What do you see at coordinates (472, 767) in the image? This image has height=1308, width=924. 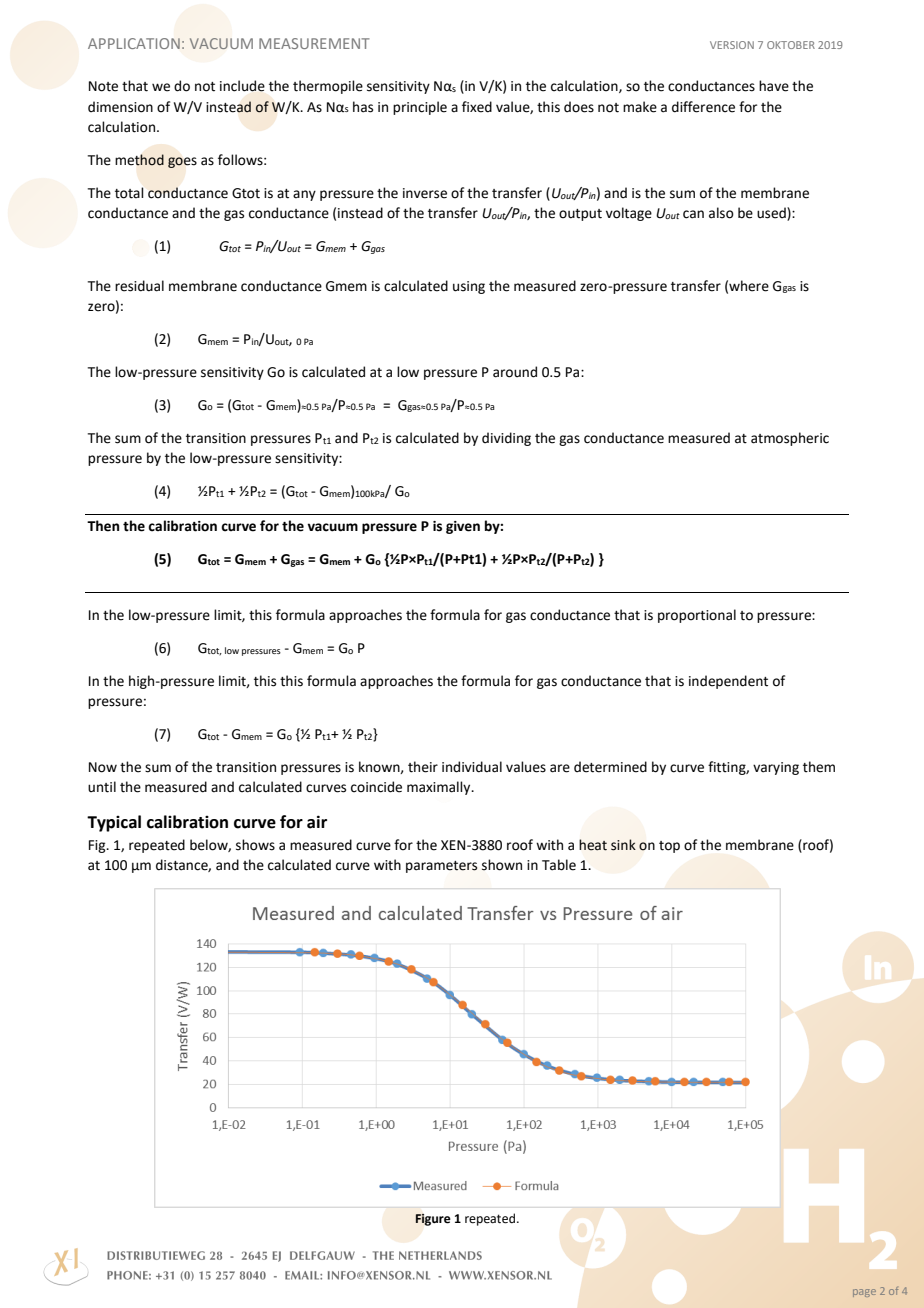 I see `individual` at bounding box center [472, 767].
